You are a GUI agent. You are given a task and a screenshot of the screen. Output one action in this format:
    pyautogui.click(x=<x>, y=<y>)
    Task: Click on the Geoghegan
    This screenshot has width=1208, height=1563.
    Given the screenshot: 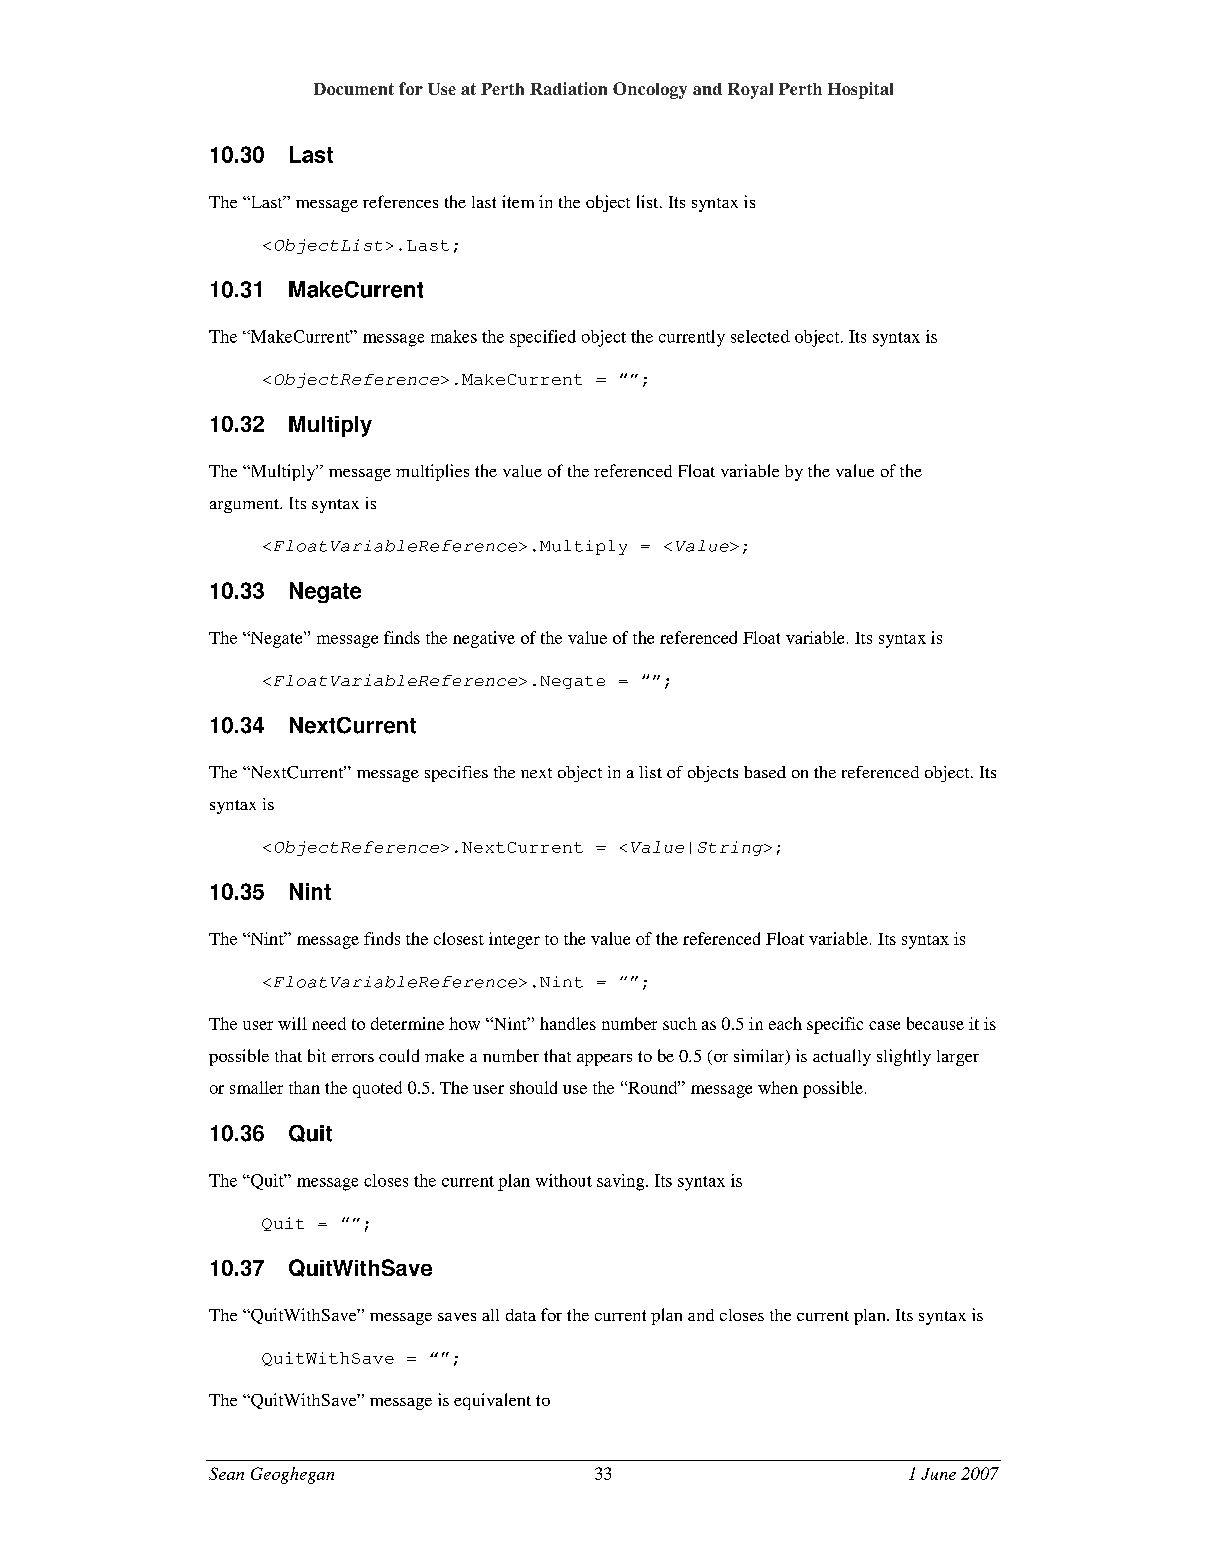 What is the action you would take?
    pyautogui.click(x=292, y=1475)
